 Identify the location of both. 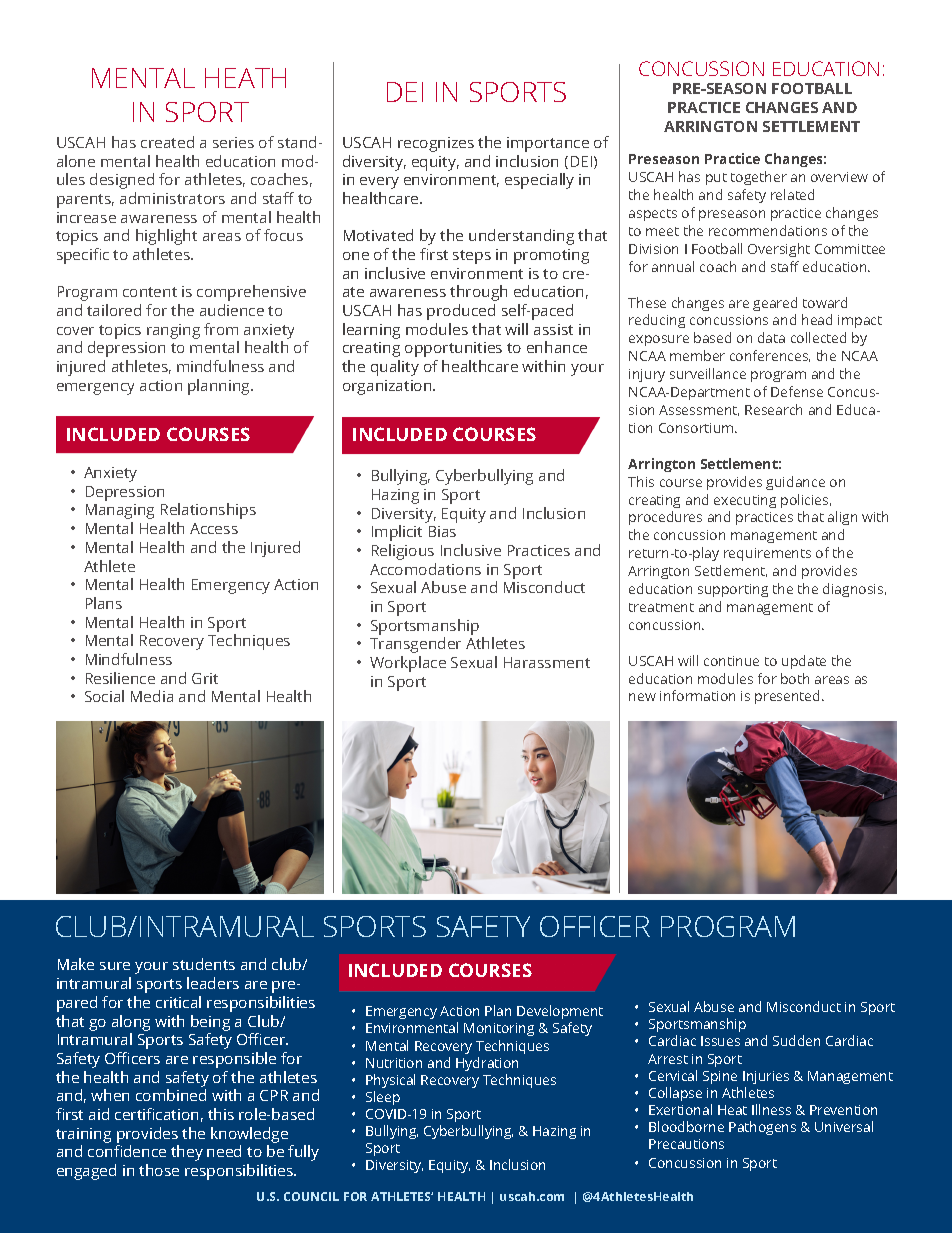
(795, 678).
